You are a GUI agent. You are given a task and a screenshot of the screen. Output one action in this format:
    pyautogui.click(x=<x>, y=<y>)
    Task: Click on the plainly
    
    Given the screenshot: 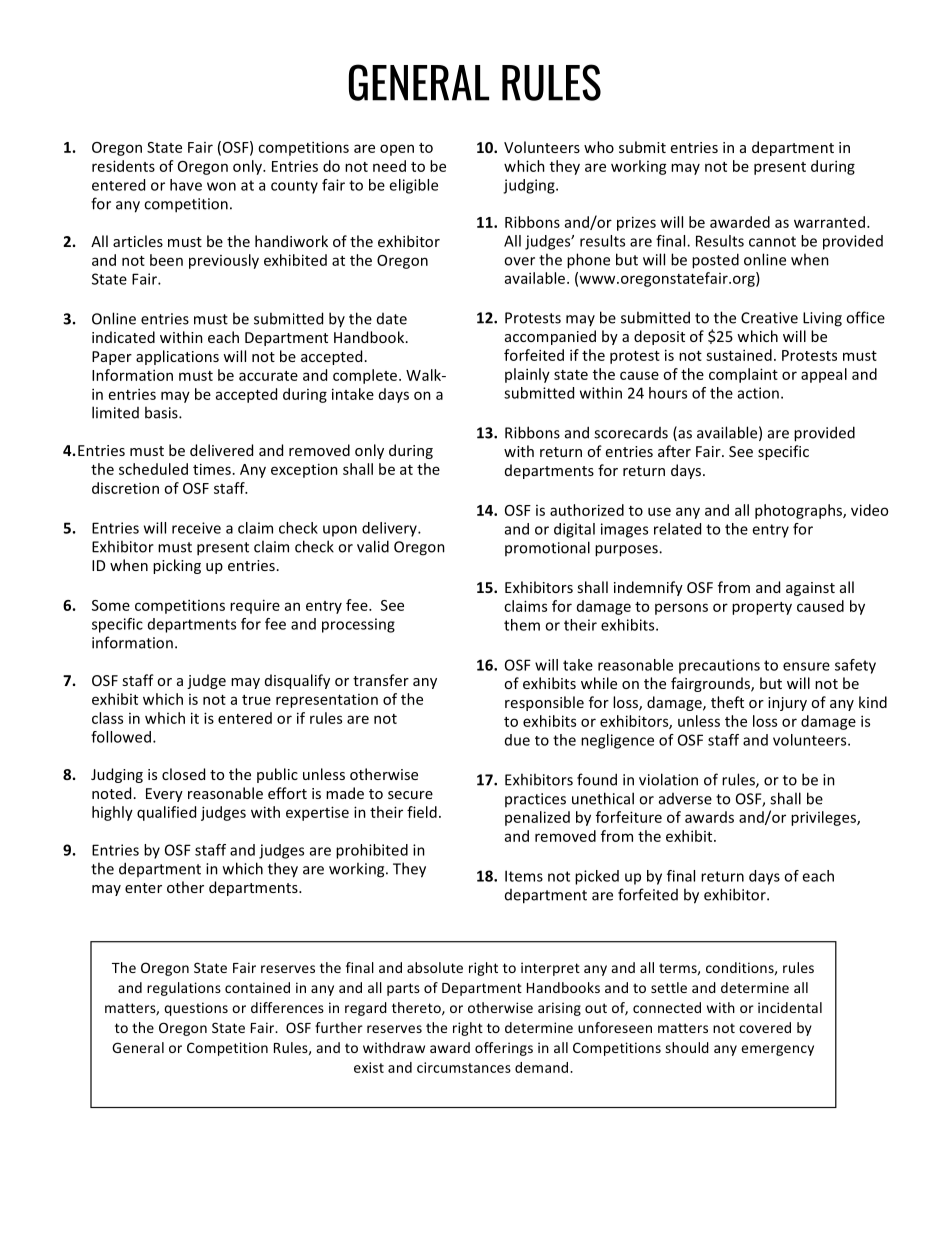 What is the action you would take?
    pyautogui.click(x=527, y=375)
